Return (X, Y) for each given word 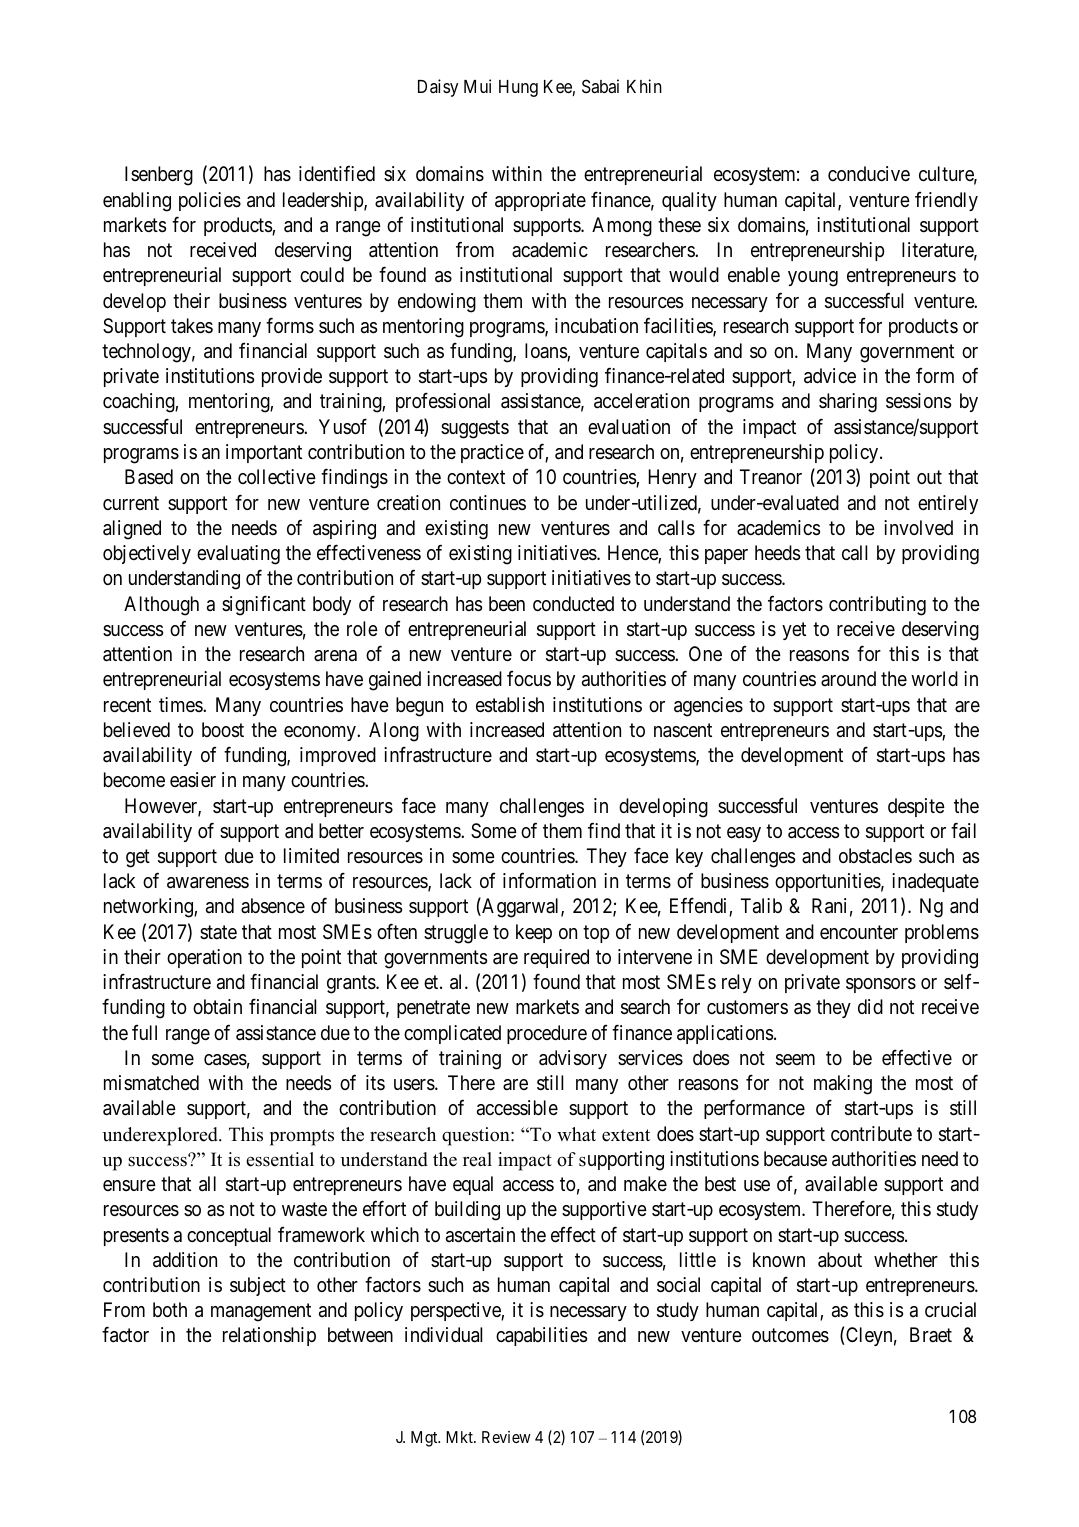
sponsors (881, 985)
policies (210, 201)
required (556, 958)
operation (204, 958)
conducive (869, 173)
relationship (269, 1336)
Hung (518, 88)
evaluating (238, 555)
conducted (573, 603)
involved (918, 527)
